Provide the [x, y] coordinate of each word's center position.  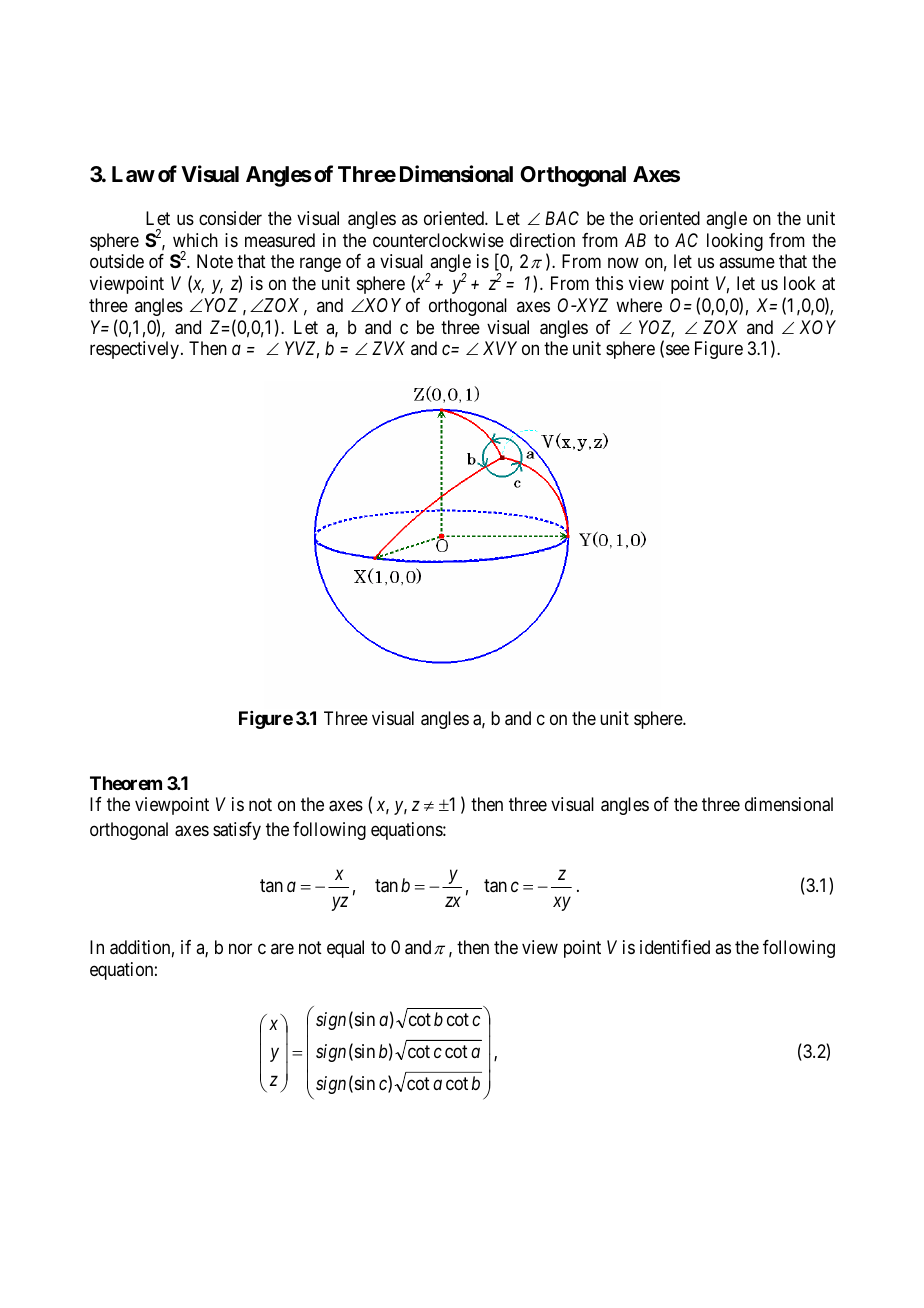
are [282, 949]
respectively [136, 350]
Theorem [126, 783]
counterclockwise [438, 240]
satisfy [237, 831]
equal [345, 949]
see [678, 350]
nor [240, 949]
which [195, 240]
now [623, 263]
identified [675, 947]
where [639, 305]
